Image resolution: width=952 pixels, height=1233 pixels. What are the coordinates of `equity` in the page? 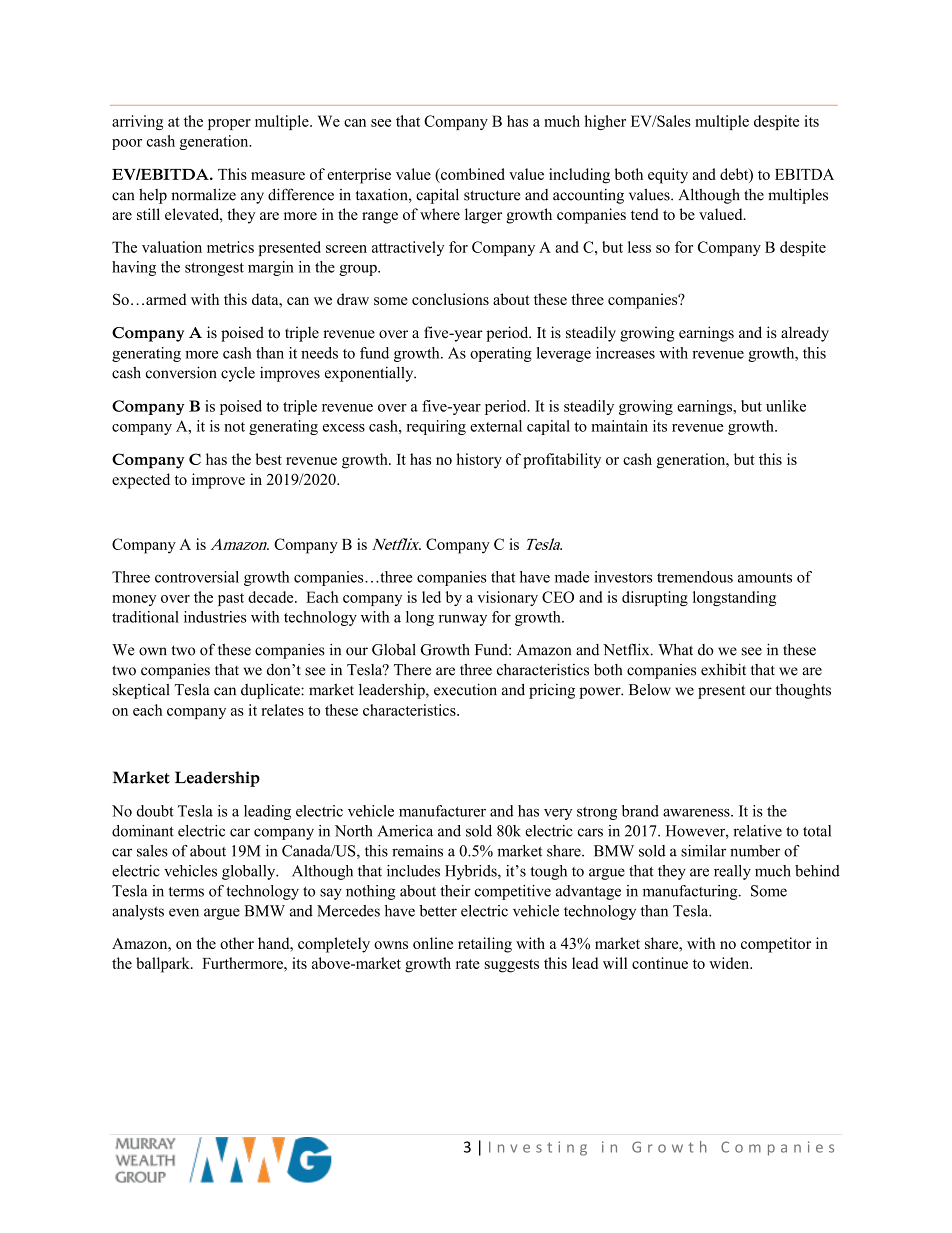 It's located at (668, 176).
